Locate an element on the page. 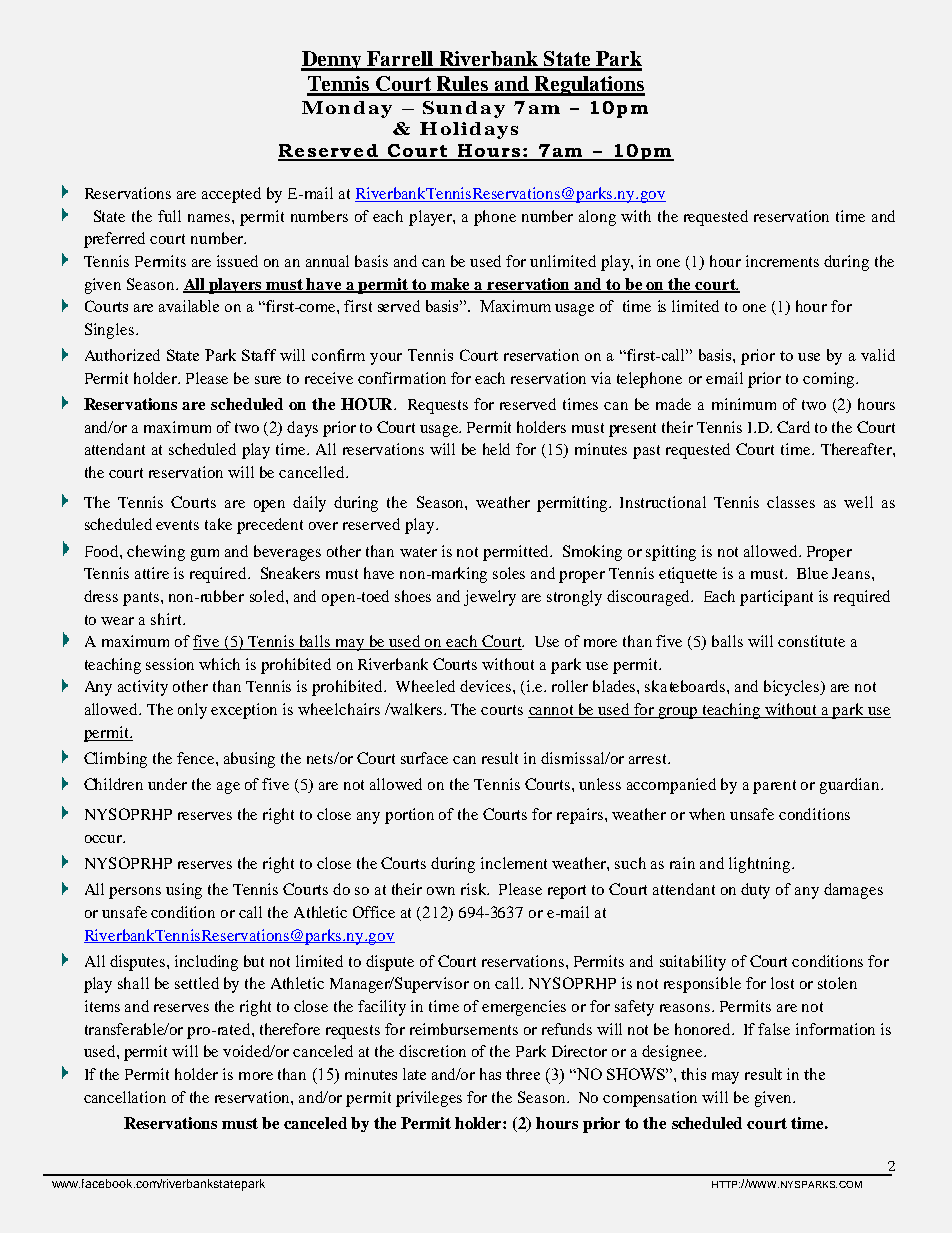 Image resolution: width=952 pixels, height=1233 pixels. risk is located at coordinates (475, 889).
